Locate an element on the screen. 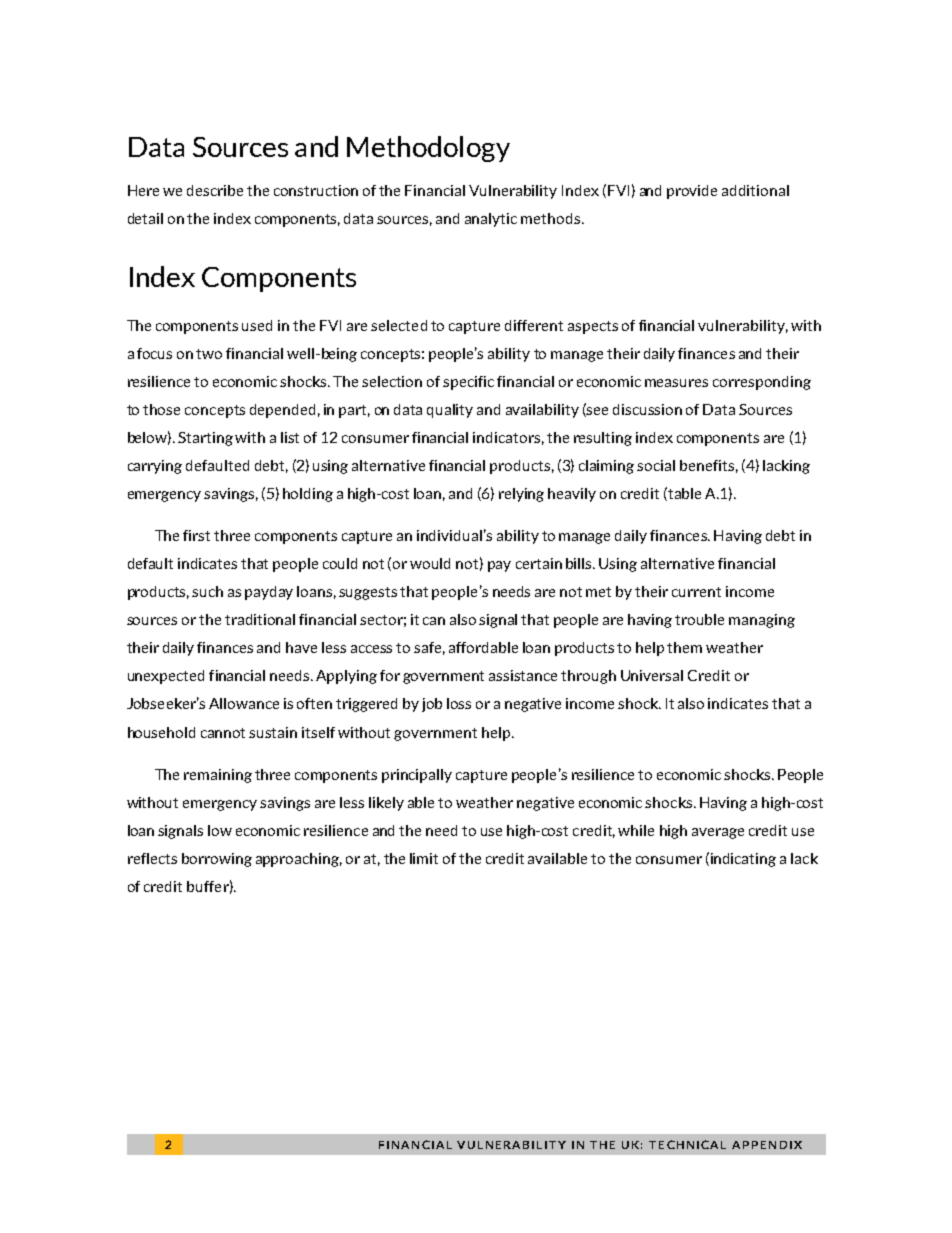 This screenshot has width=952, height=1233. quality is located at coordinates (450, 411).
